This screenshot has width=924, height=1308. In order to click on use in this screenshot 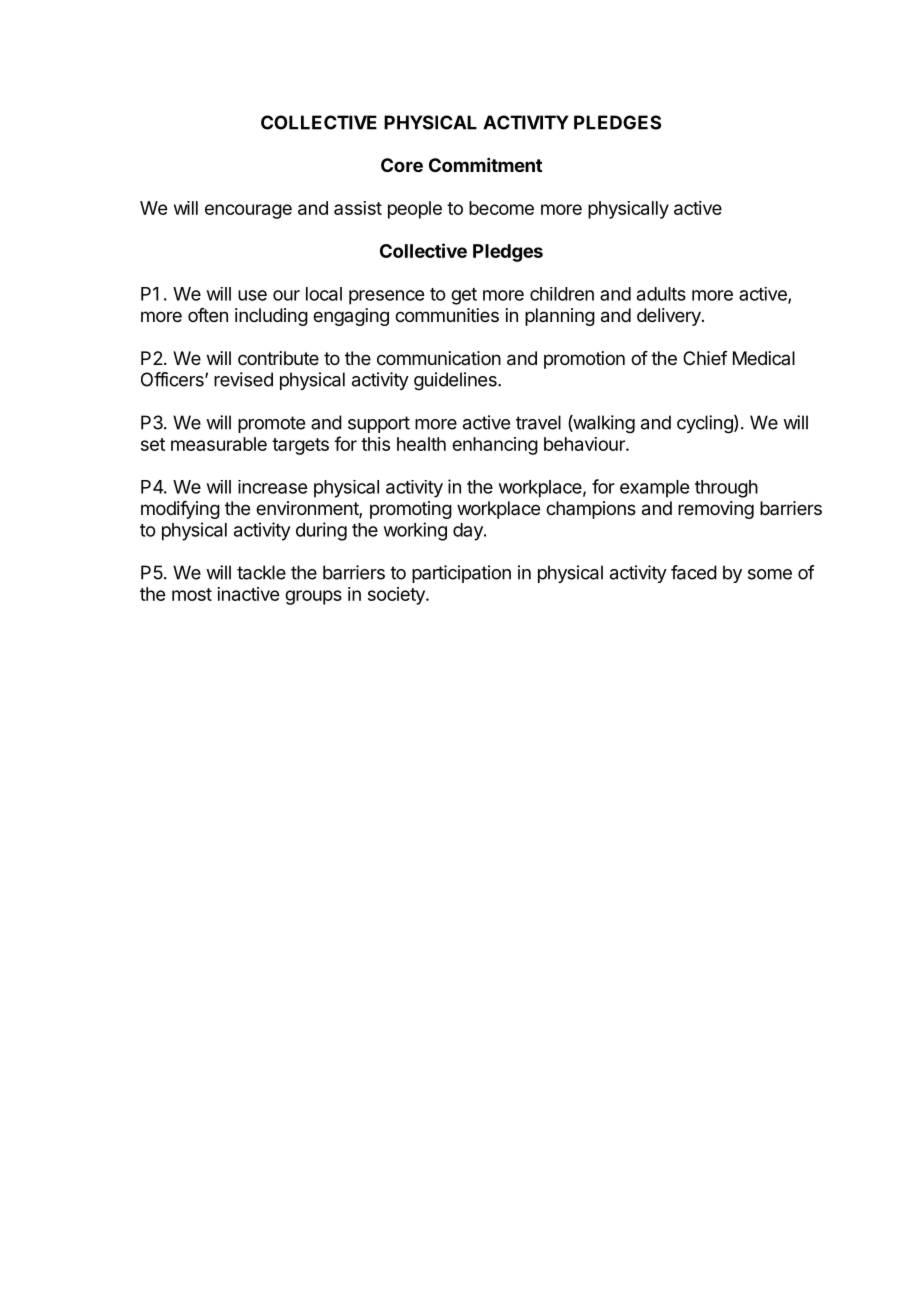, I will do `click(252, 295)`.
